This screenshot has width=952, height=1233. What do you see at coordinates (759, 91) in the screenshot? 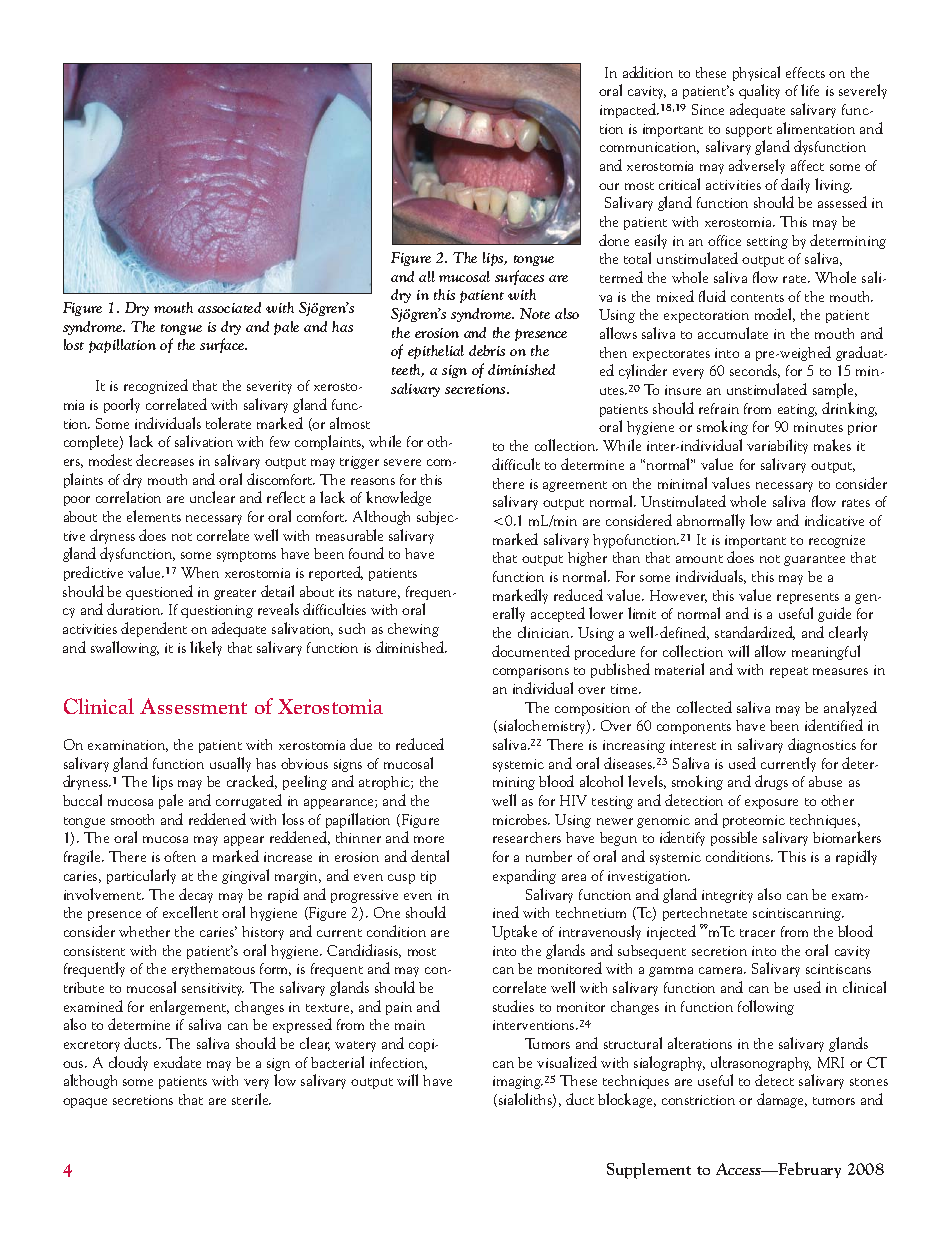
I see `quality` at bounding box center [759, 91].
